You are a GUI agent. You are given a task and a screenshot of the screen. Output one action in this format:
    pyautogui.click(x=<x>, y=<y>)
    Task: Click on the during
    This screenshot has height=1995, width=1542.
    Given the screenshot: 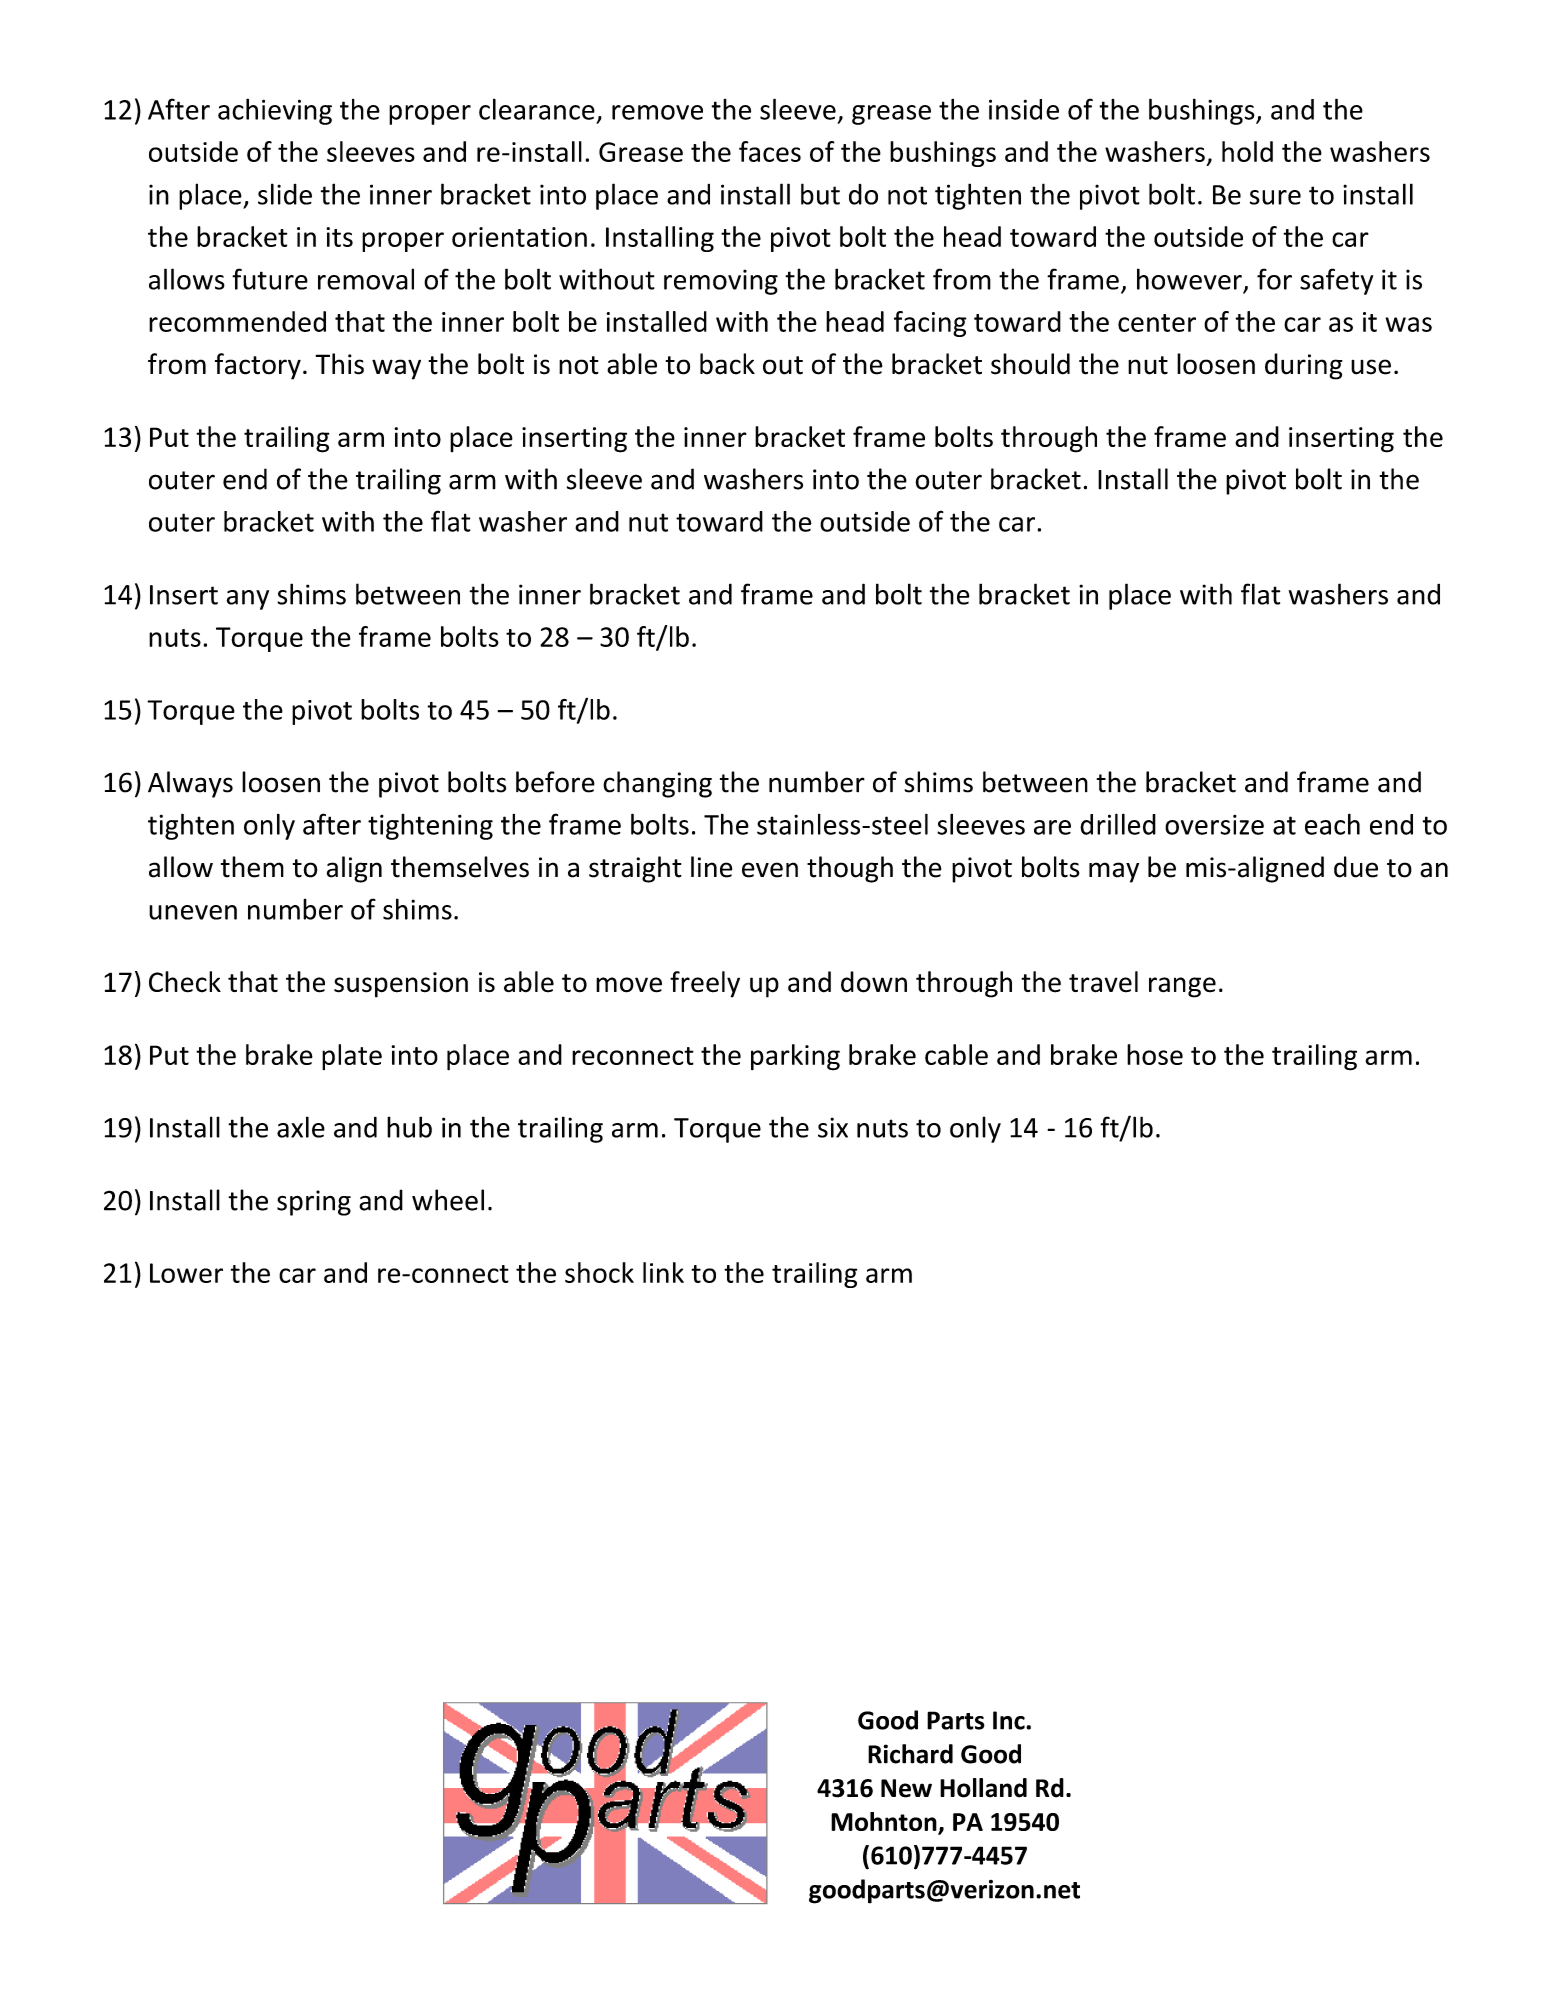 What is the action you would take?
    pyautogui.click(x=1304, y=366)
